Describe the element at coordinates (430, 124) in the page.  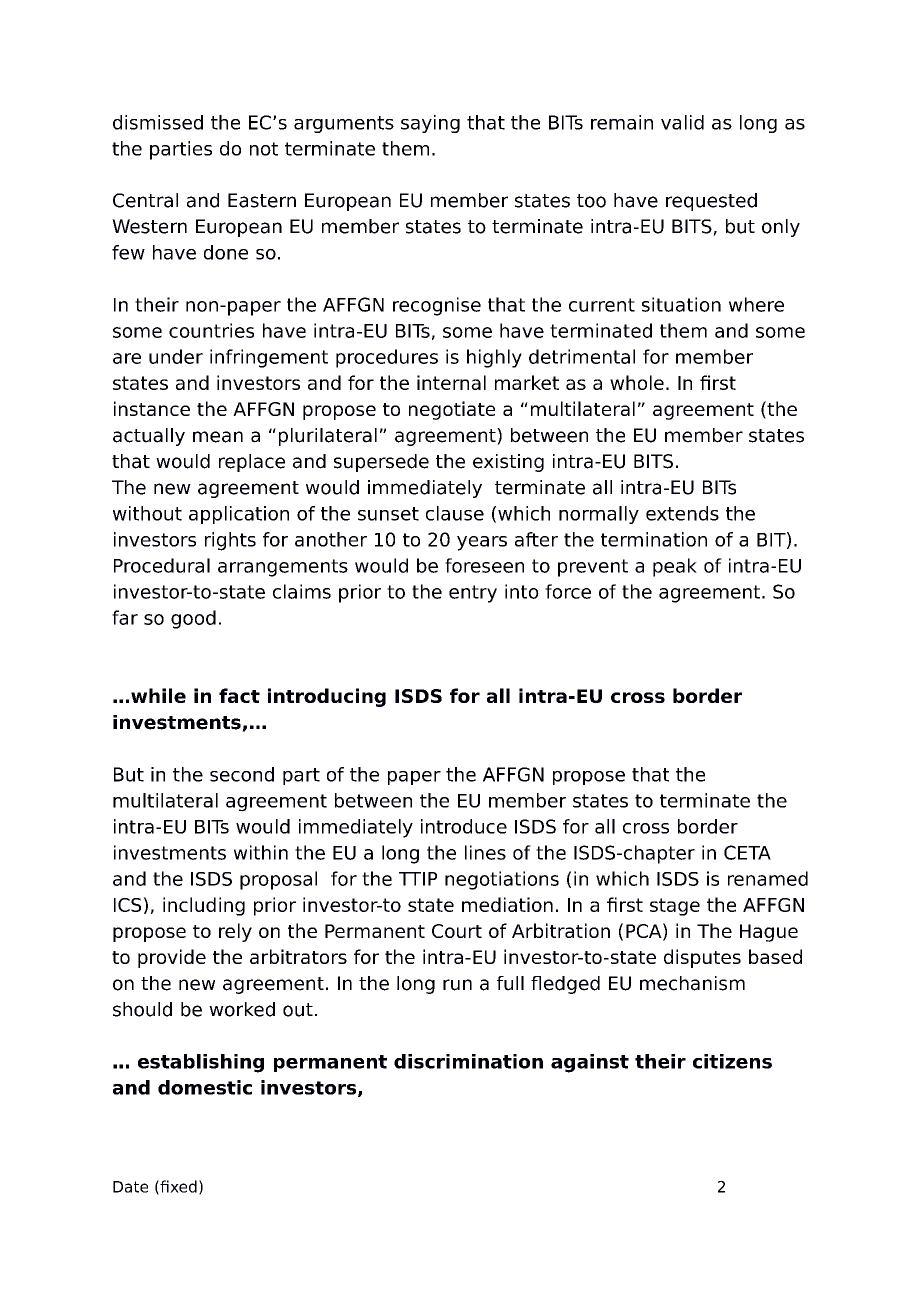
I see `saying` at that location.
